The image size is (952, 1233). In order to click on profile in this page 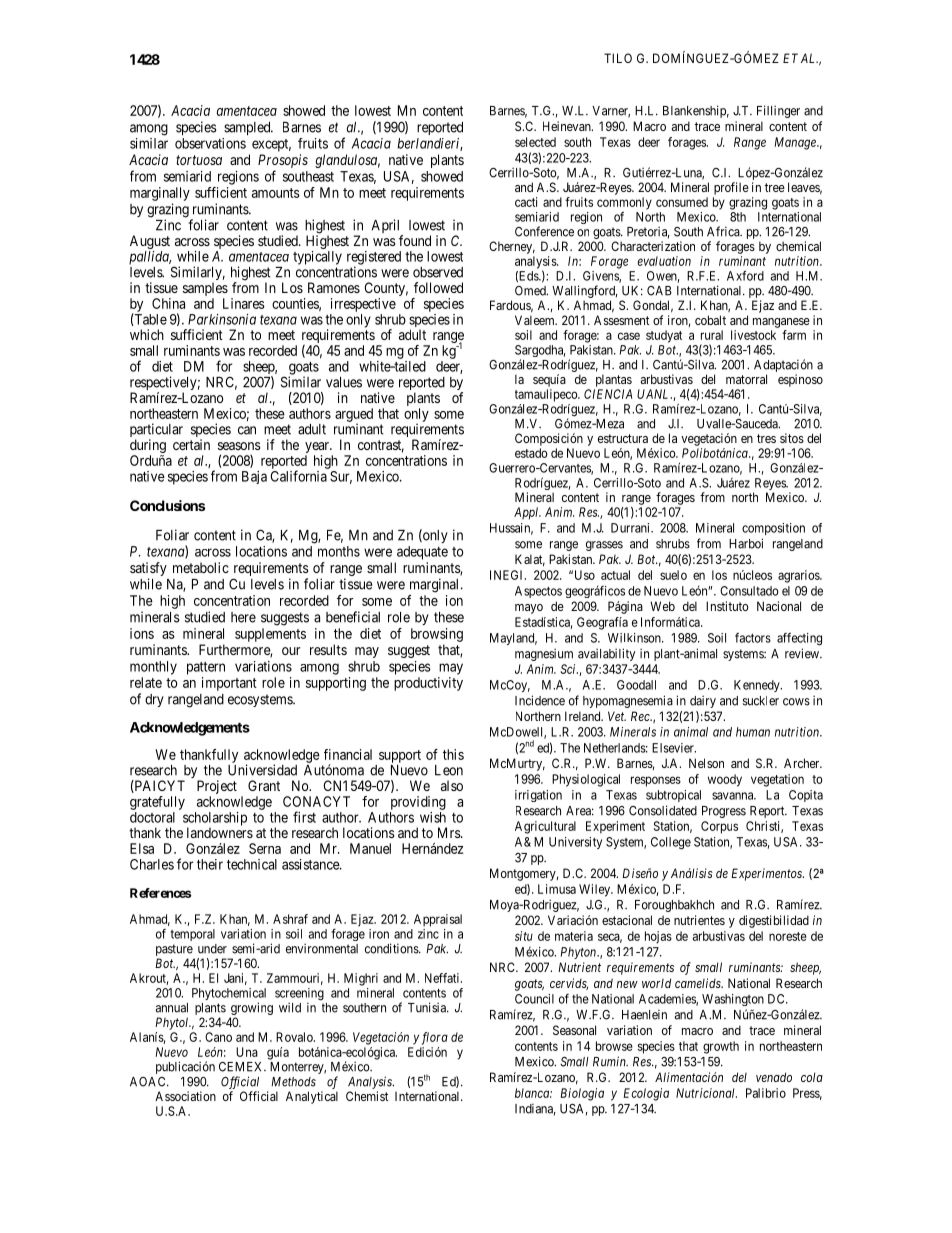, I will do `click(731, 188)`.
